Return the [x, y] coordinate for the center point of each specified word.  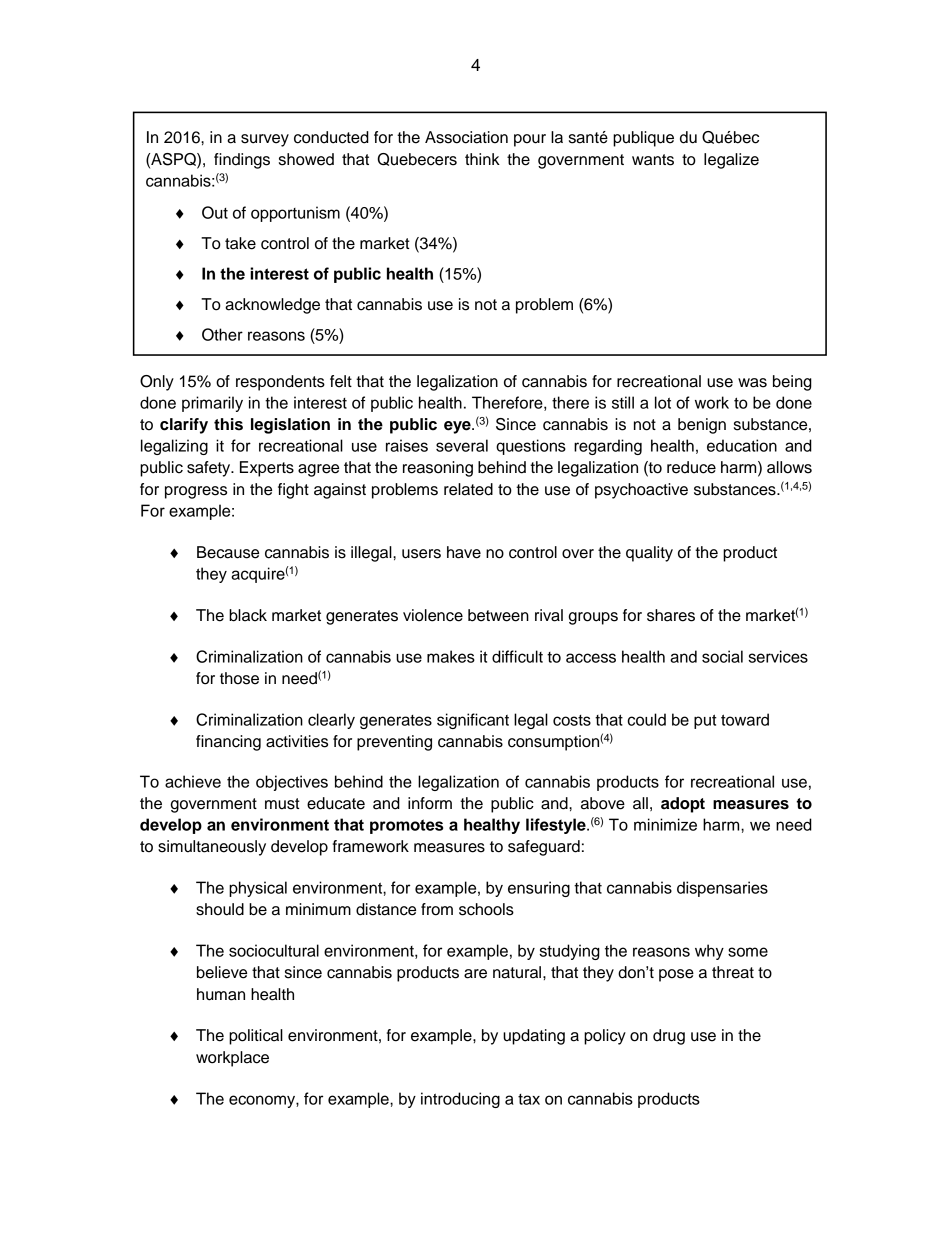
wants [653, 160]
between [498, 615]
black [248, 615]
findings [242, 161]
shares [671, 615]
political [256, 1037]
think [482, 159]
